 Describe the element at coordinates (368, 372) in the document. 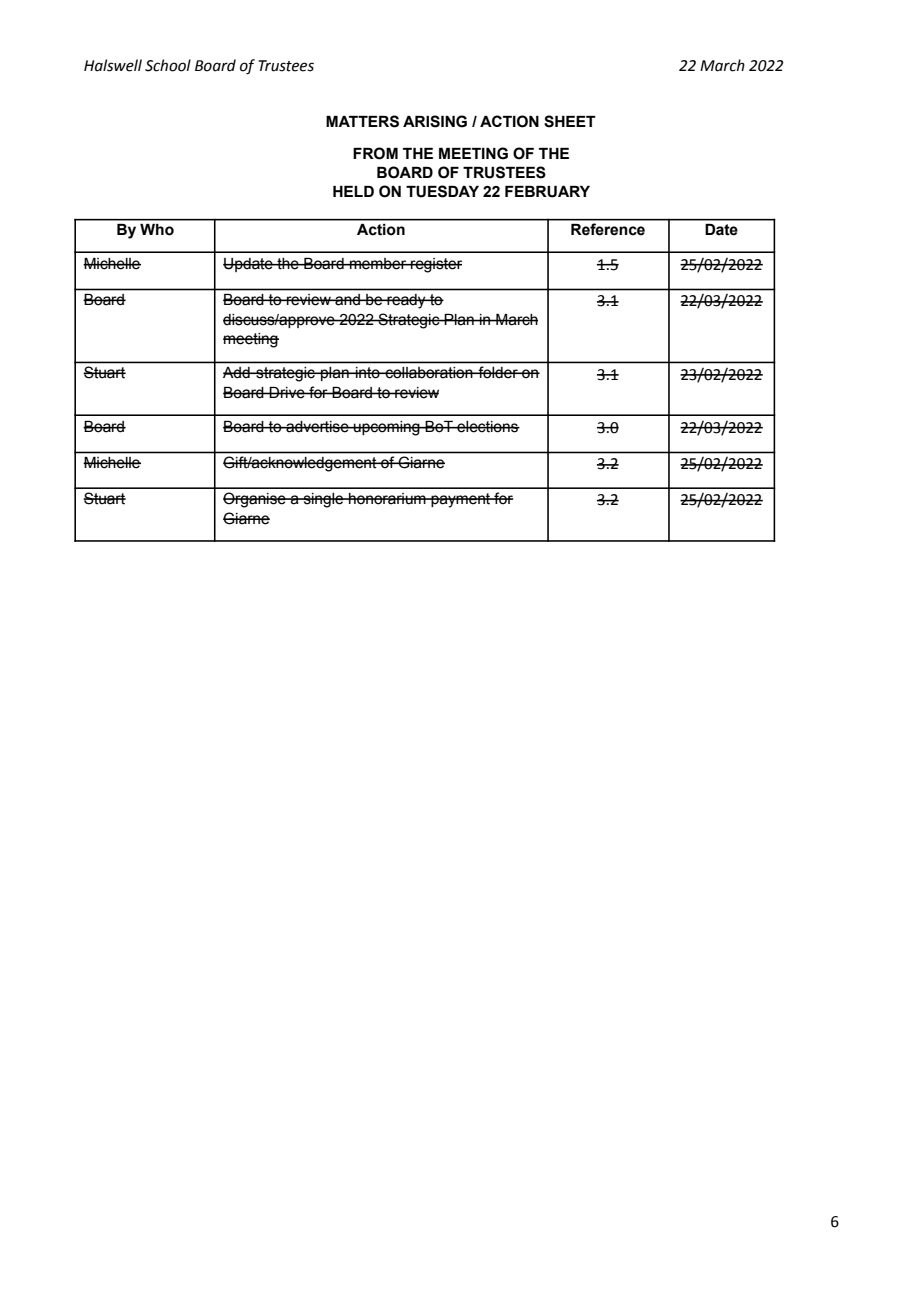

I see `into` at that location.
